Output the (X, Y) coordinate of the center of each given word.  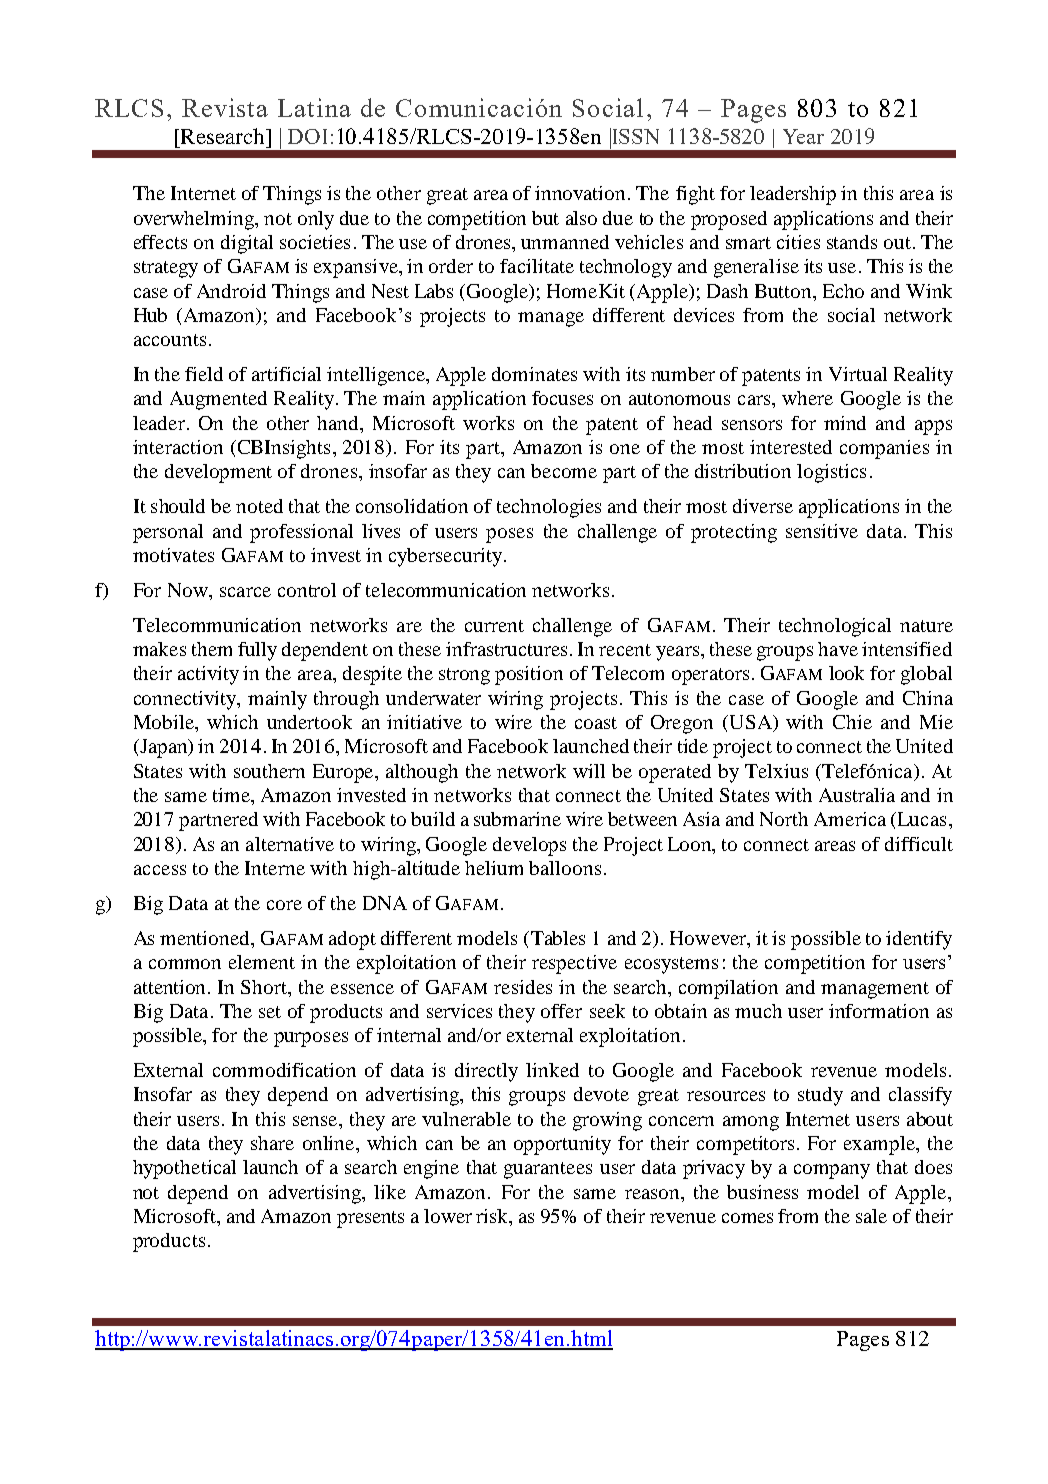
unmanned (565, 242)
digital (247, 244)
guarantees (548, 1170)
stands (852, 242)
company (832, 1171)
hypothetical (184, 1169)
